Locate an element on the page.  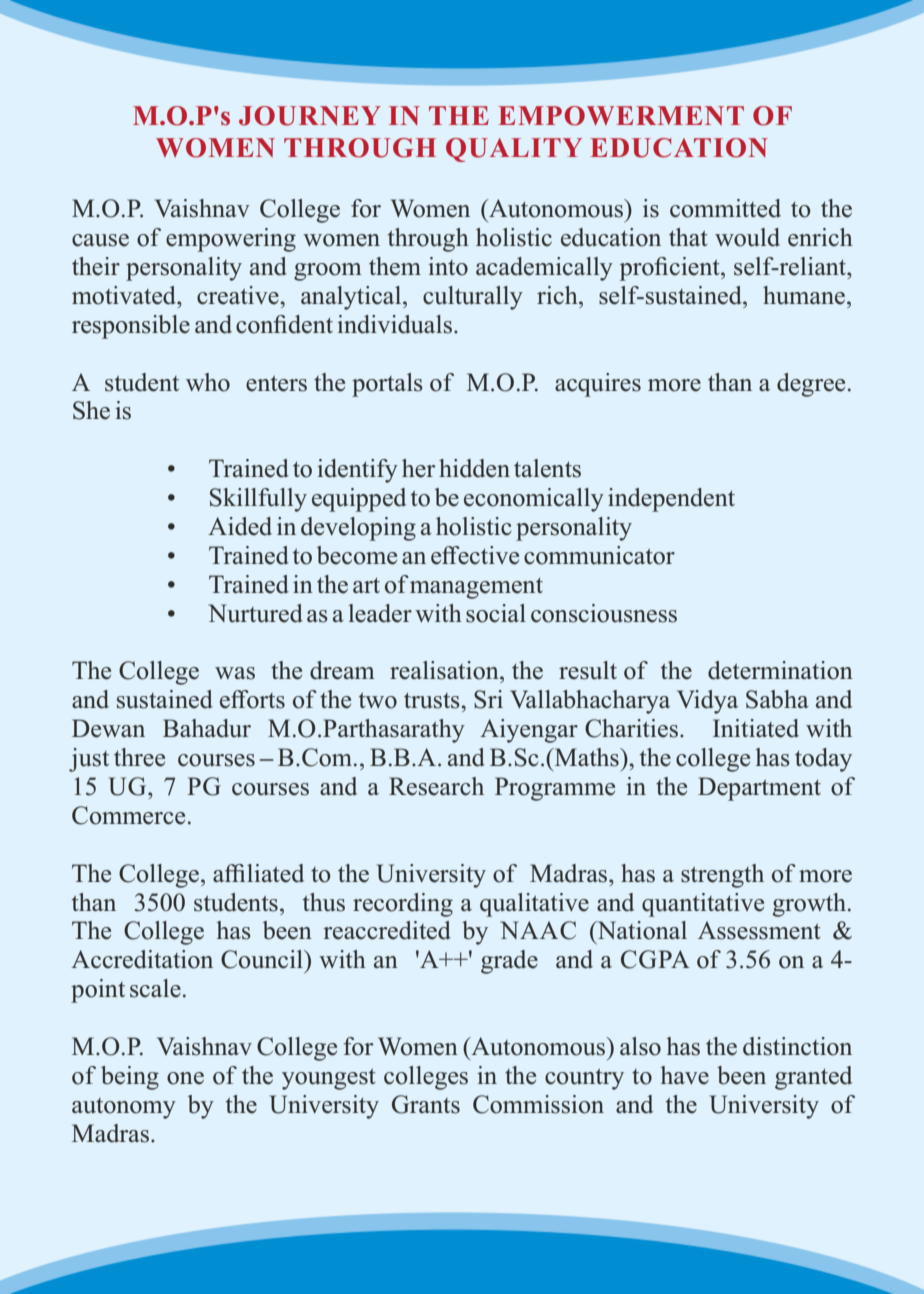
one is located at coordinates (185, 1078).
